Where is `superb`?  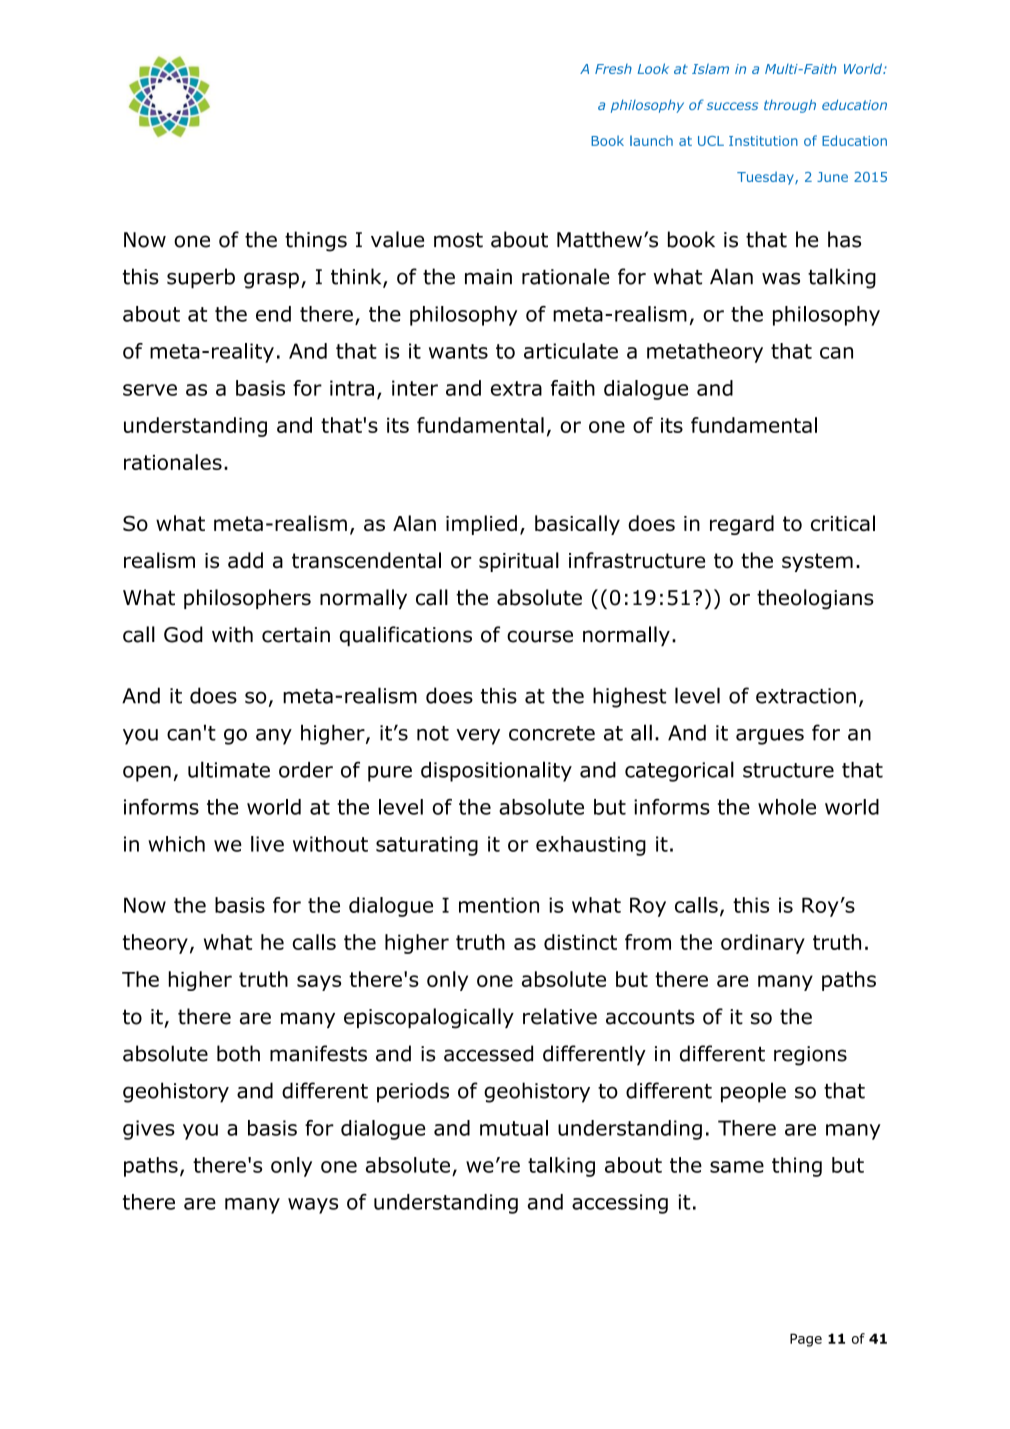 superb is located at coordinates (201, 278).
